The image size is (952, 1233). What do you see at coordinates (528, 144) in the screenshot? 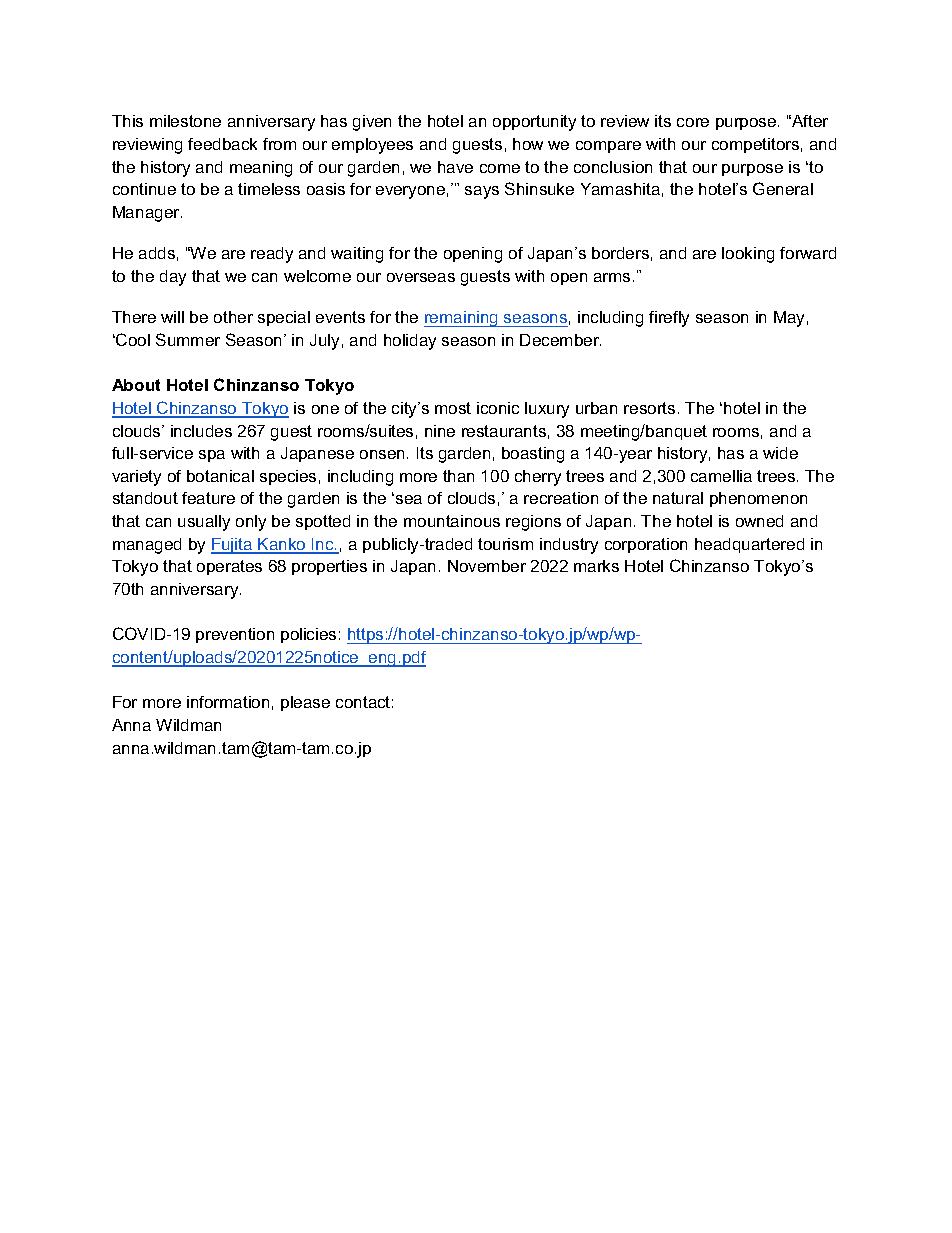
I see `how` at bounding box center [528, 144].
